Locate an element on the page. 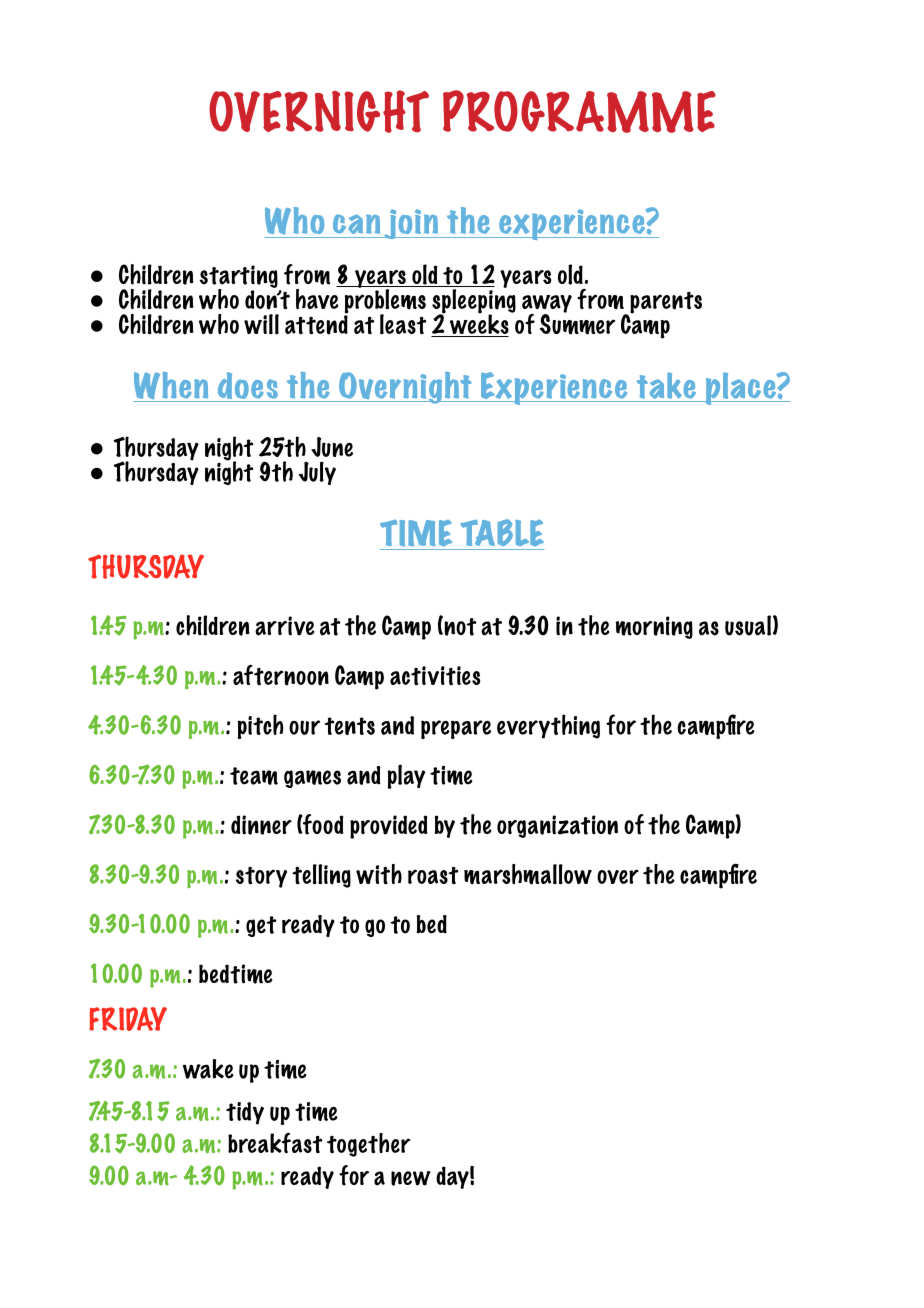  together is located at coordinates (368, 1145).
